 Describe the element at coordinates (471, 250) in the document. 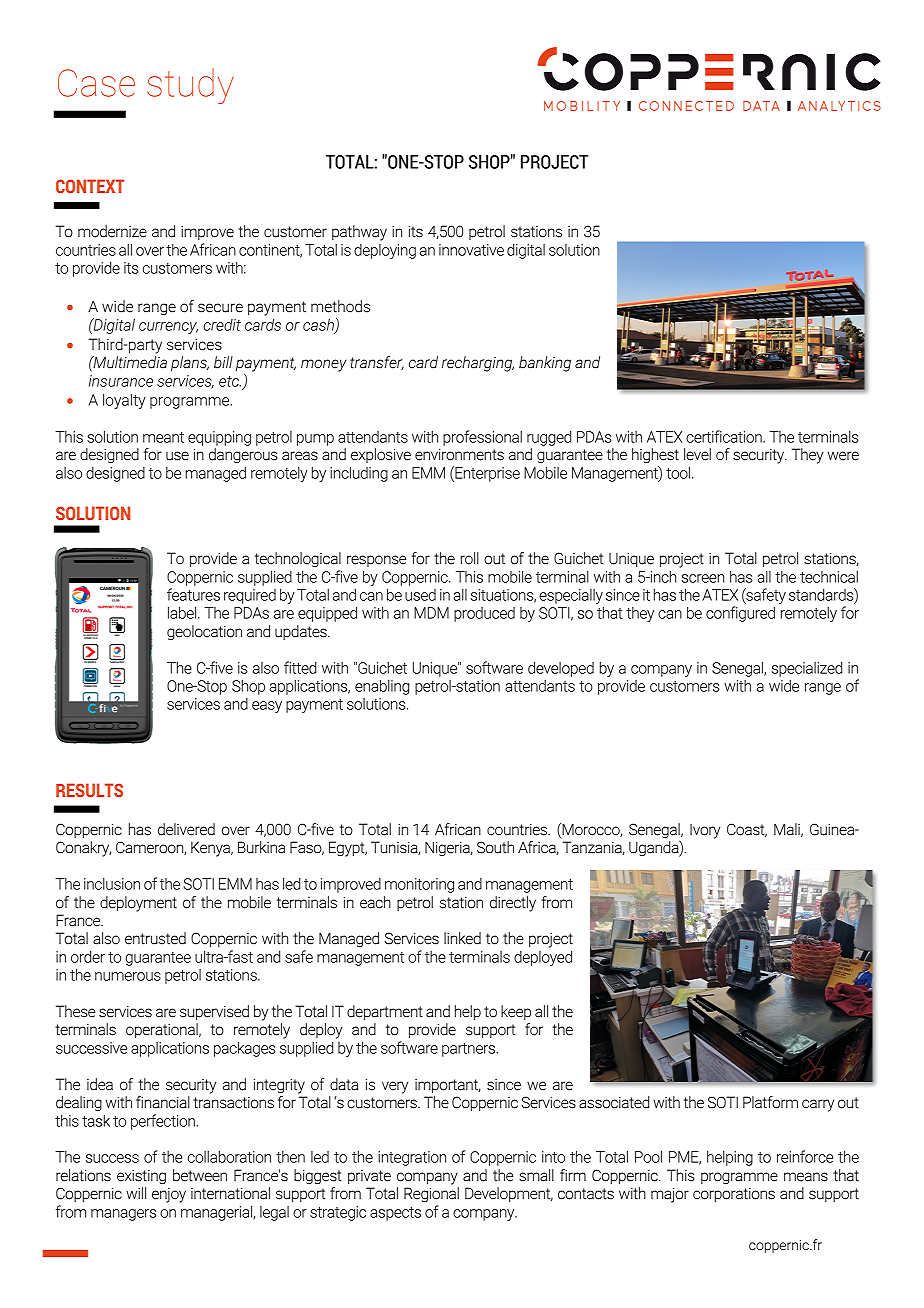

I see `innovative` at that location.
